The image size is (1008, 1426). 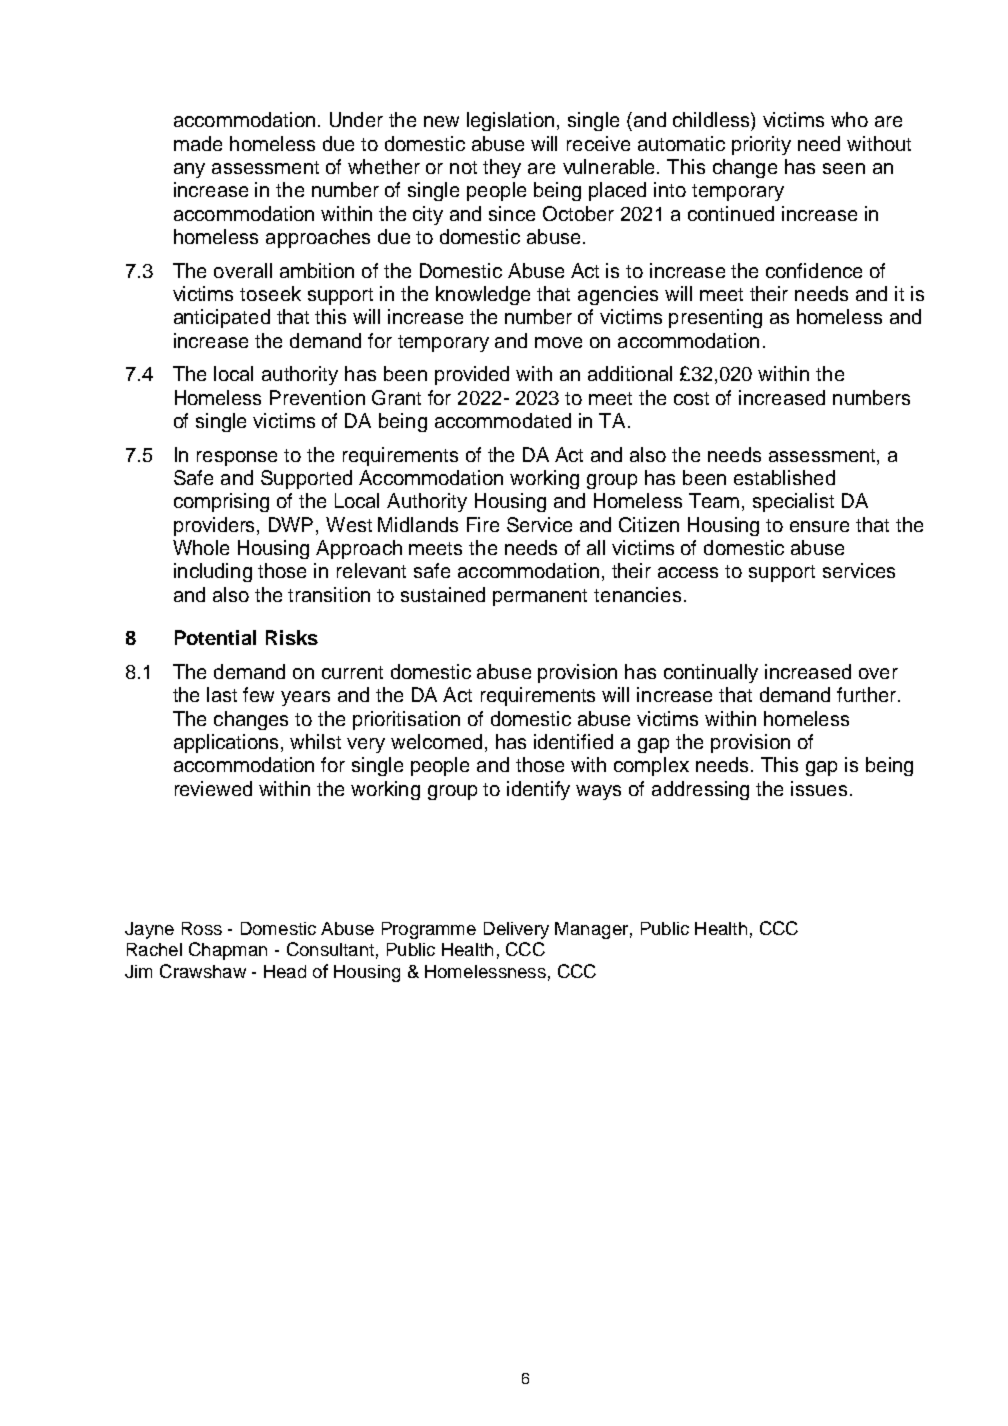 What do you see at coordinates (483, 524) in the image?
I see `Fire` at bounding box center [483, 524].
